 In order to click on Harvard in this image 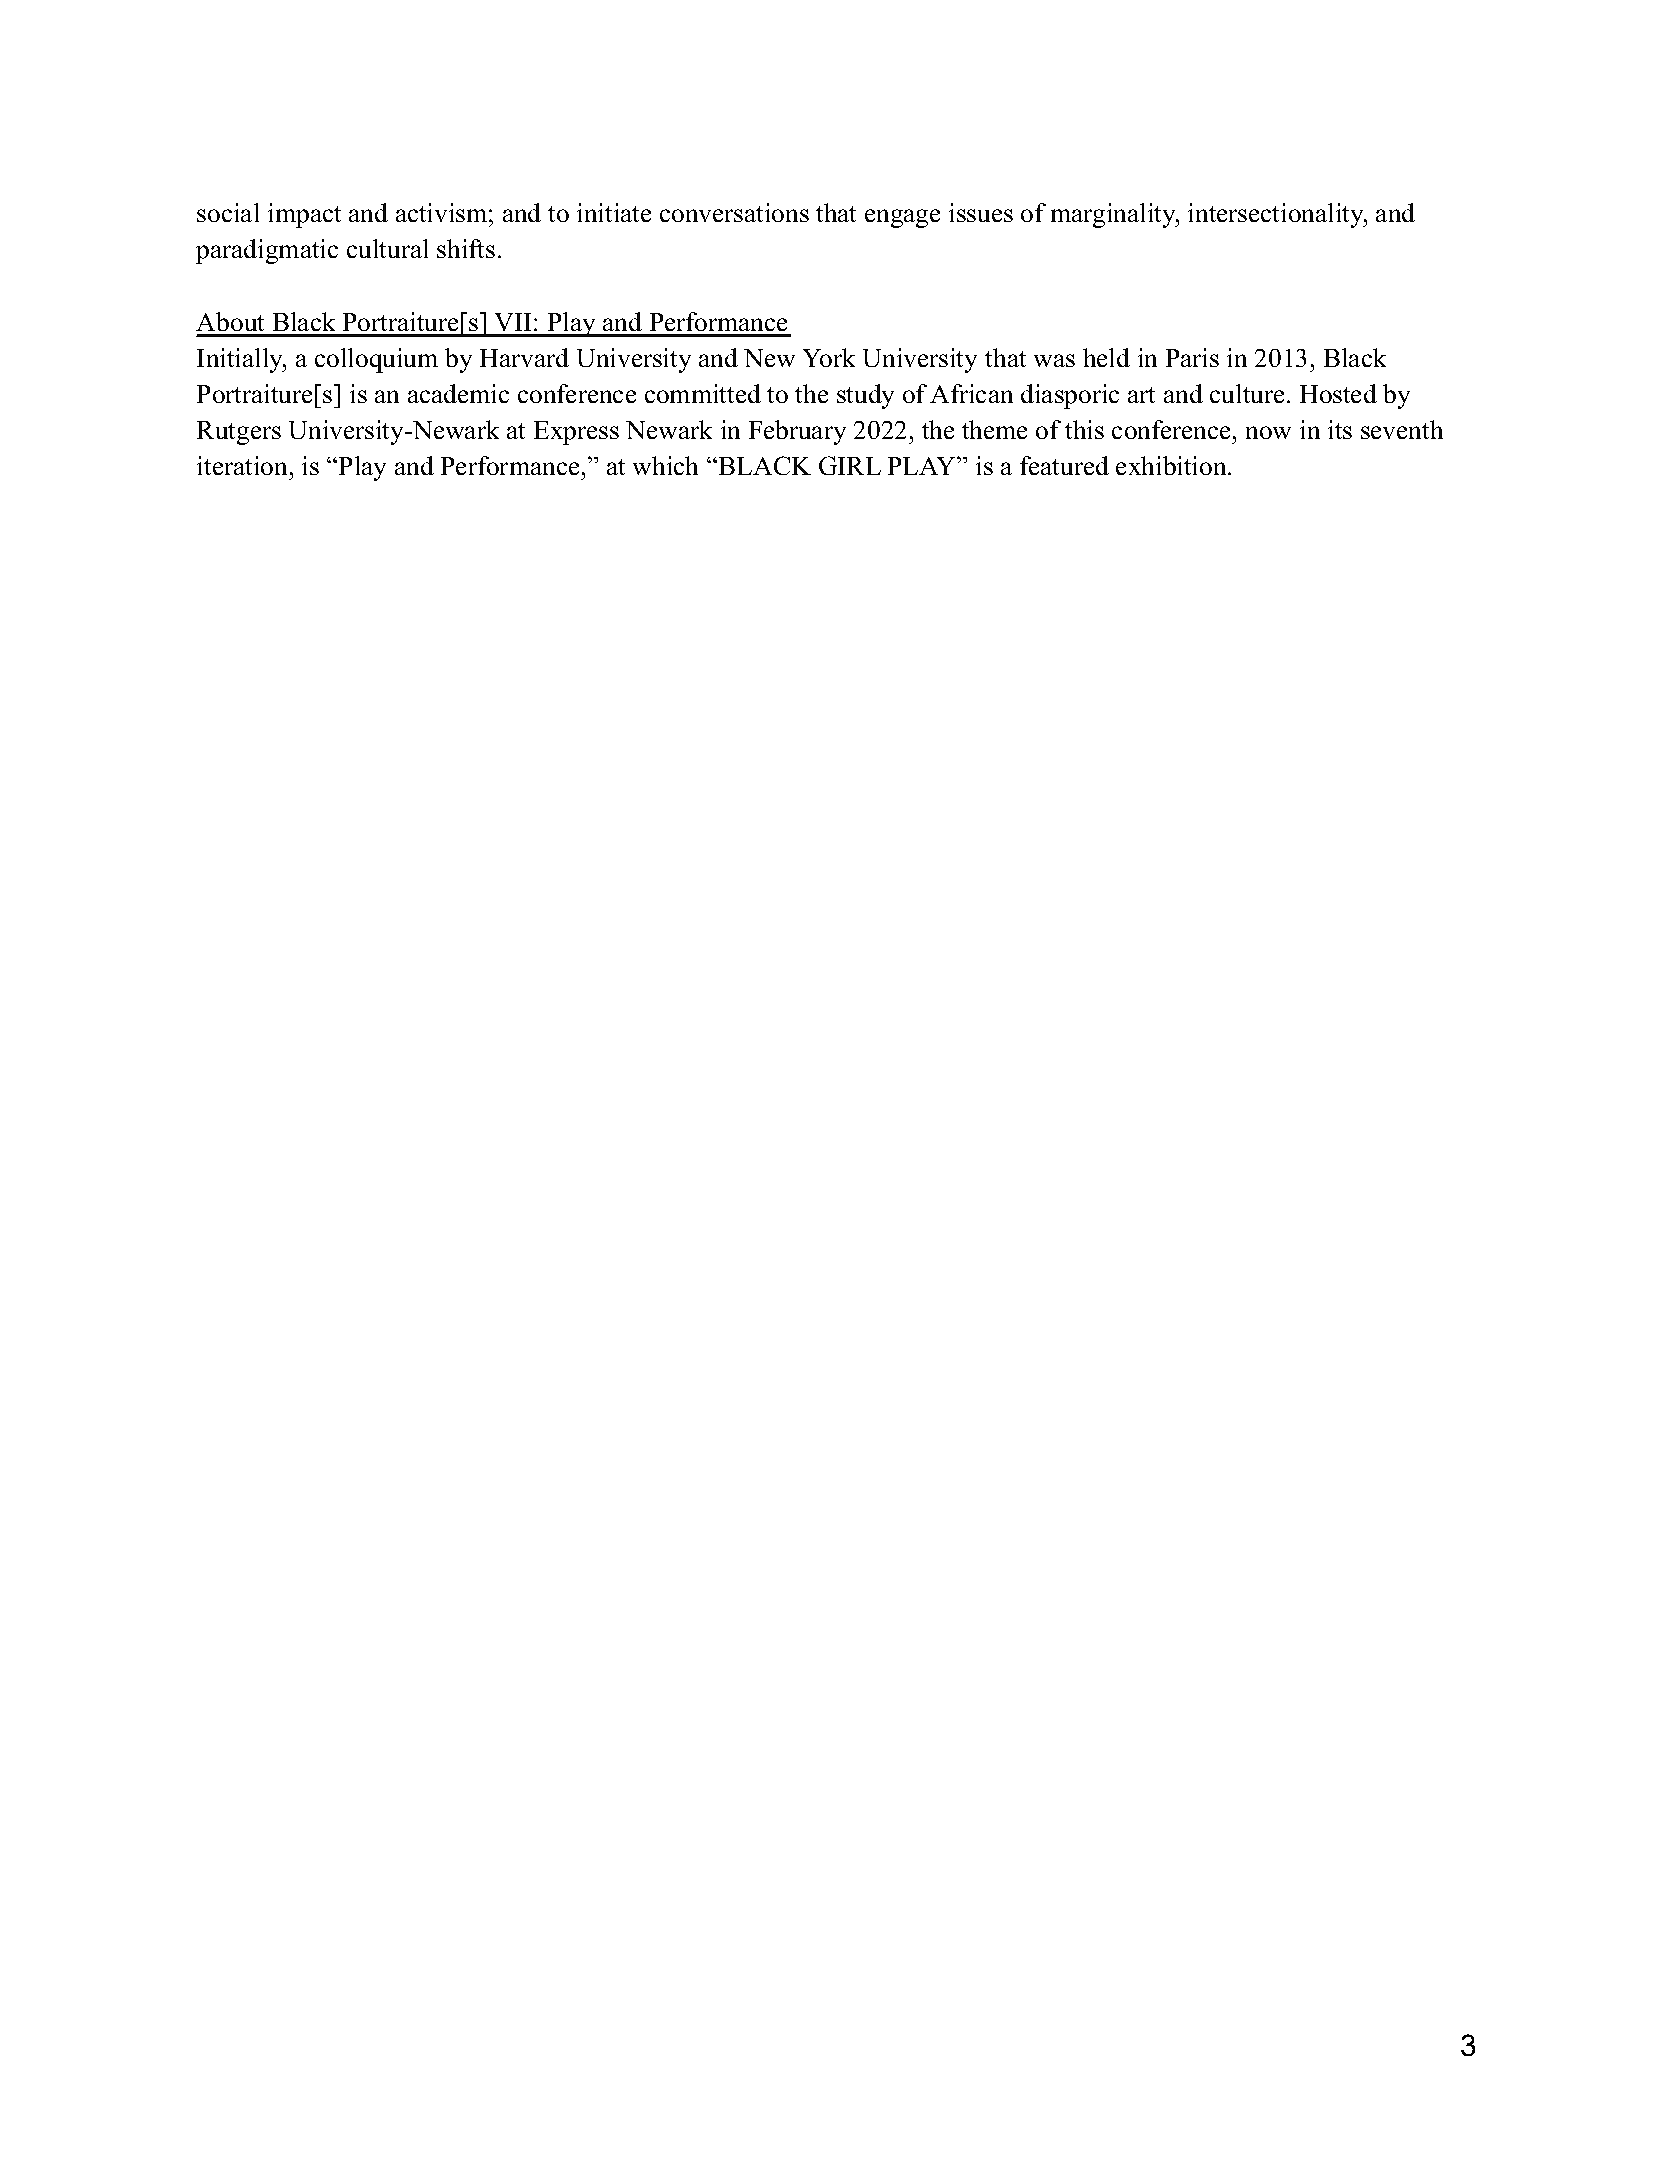, I will do `click(524, 357)`.
